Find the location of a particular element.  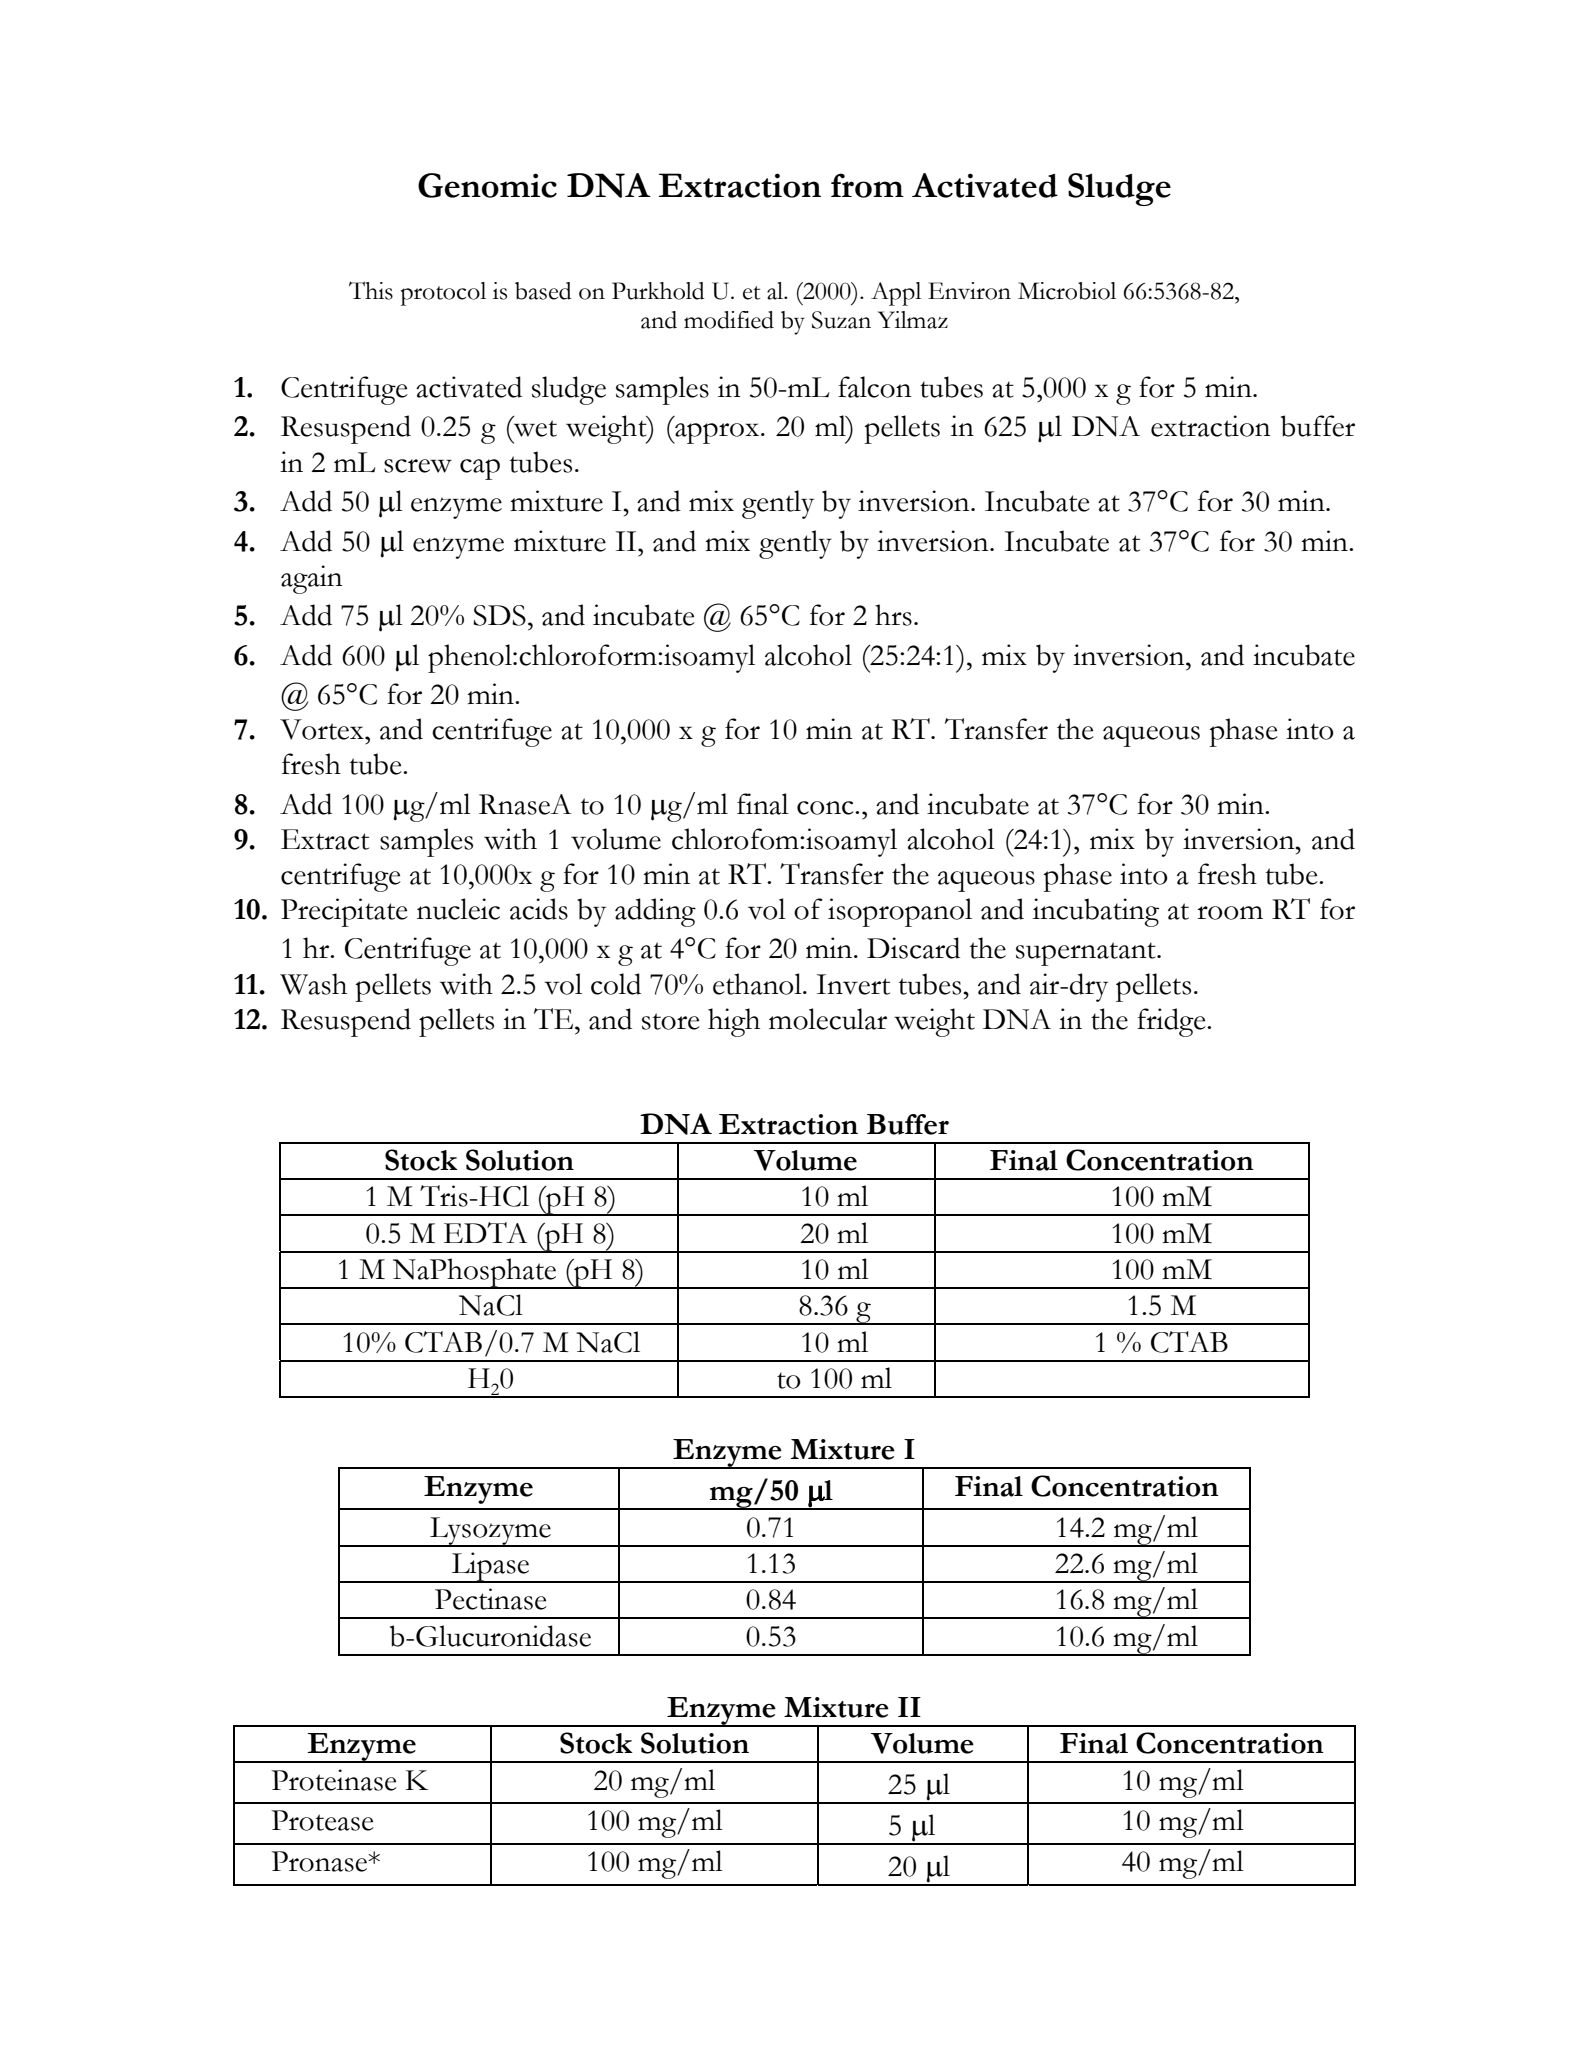

Microbiol is located at coordinates (1067, 291).
